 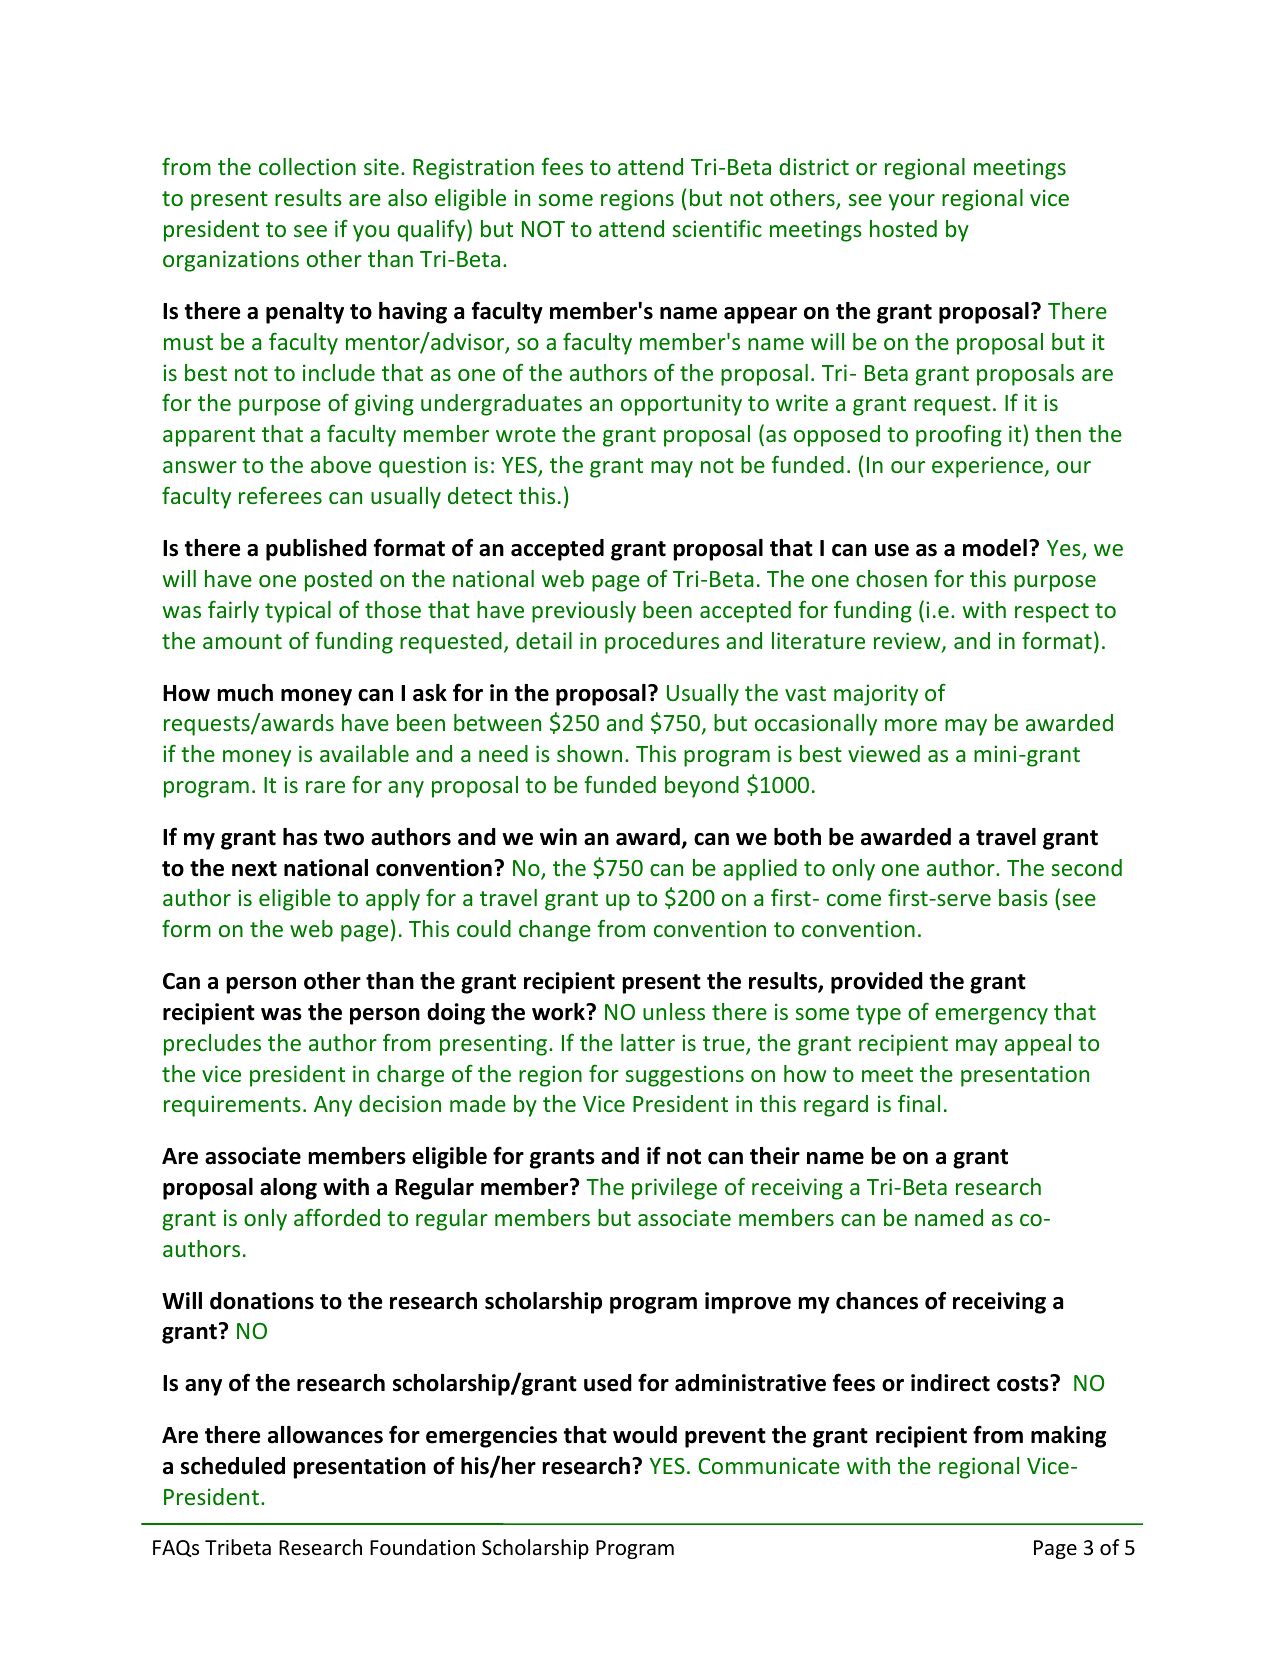 I want to click on your, so click(x=912, y=202).
